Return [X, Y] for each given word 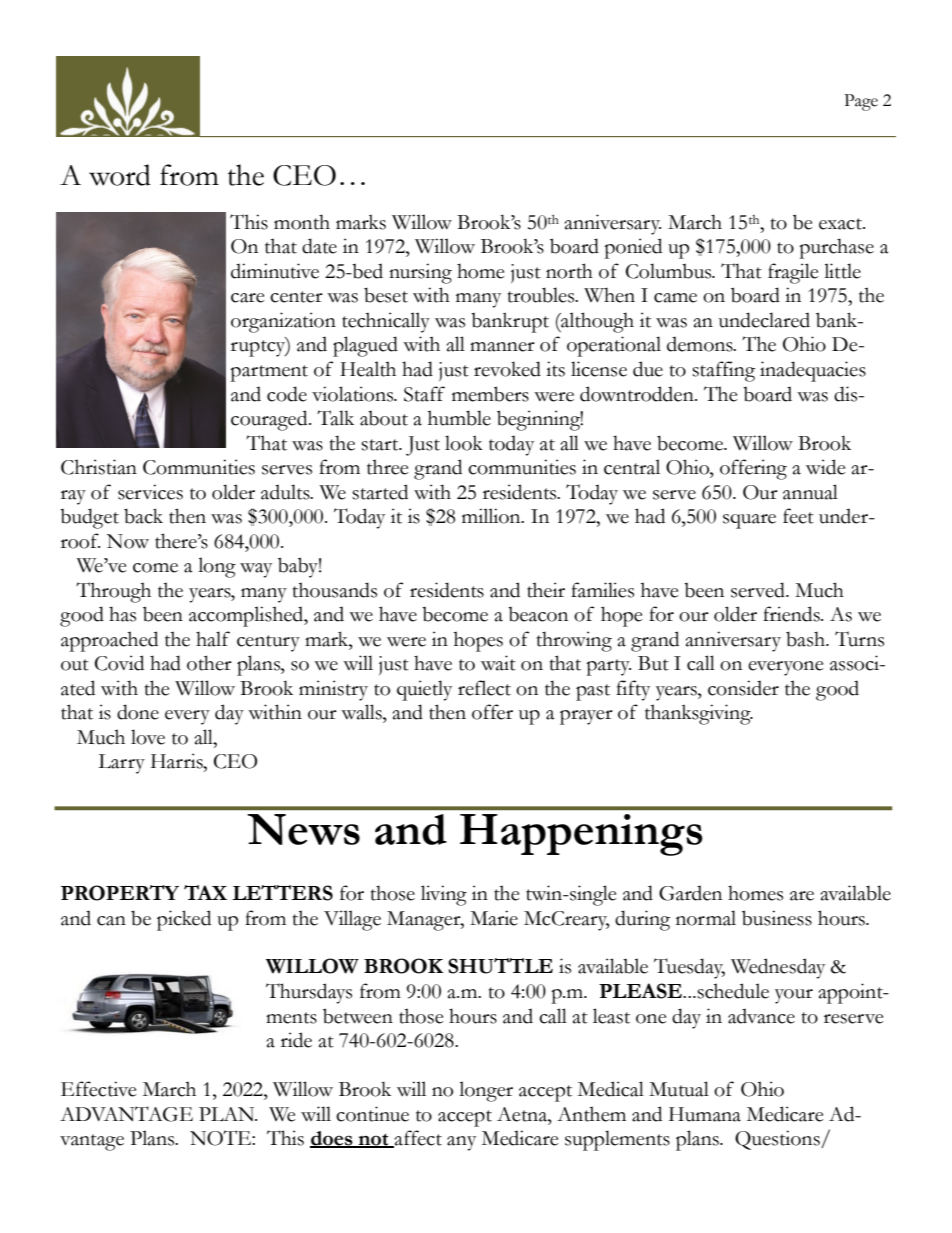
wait [498, 663]
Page [861, 102]
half [213, 639]
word [120, 175]
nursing [420, 273]
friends [792, 614]
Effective [99, 1089]
